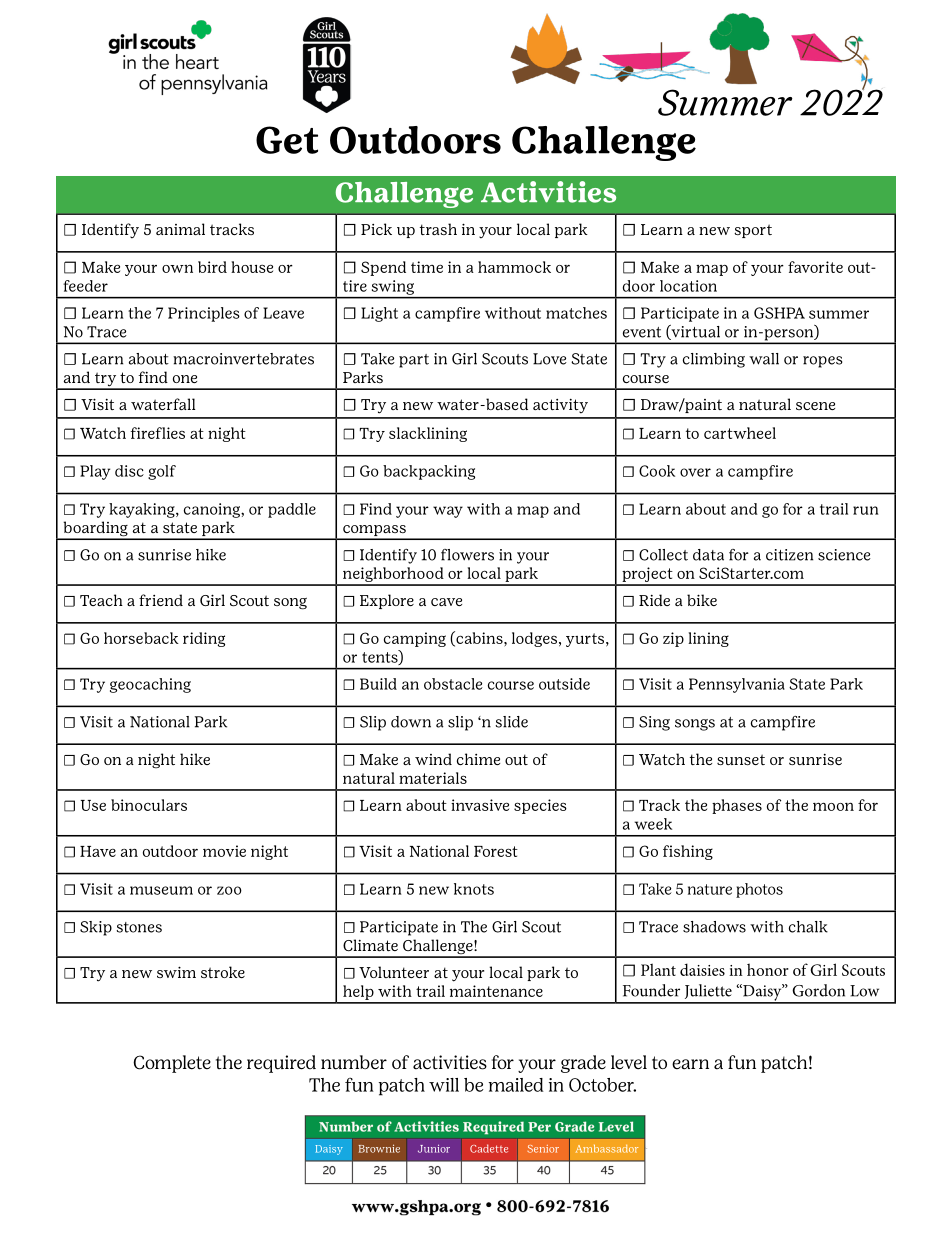 The image size is (952, 1233). Describe the element at coordinates (815, 406) in the image. I see `scene` at that location.
